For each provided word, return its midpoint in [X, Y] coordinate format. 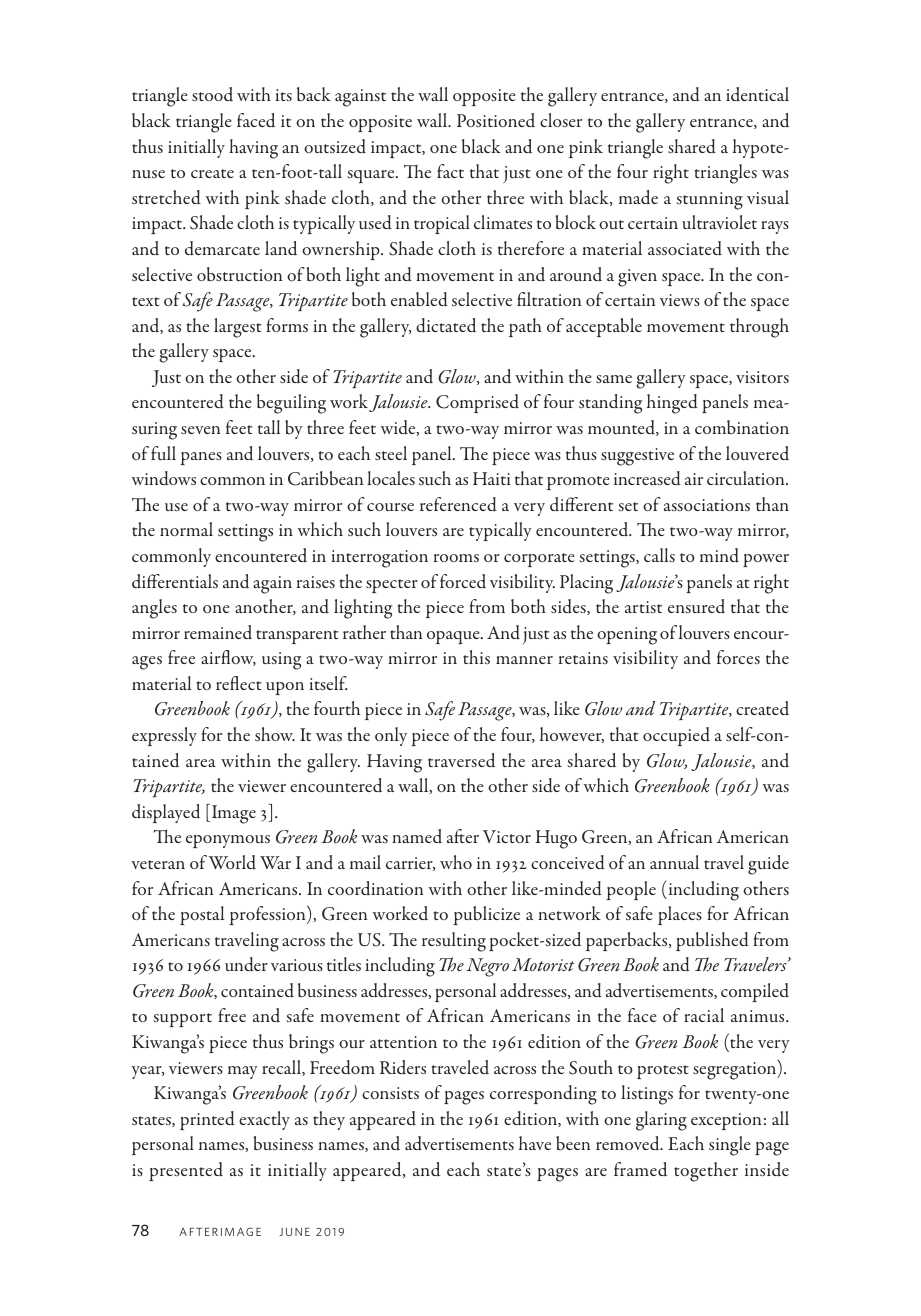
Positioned [496, 120]
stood [212, 94]
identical [757, 94]
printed [207, 1120]
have [535, 1143]
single [730, 1146]
